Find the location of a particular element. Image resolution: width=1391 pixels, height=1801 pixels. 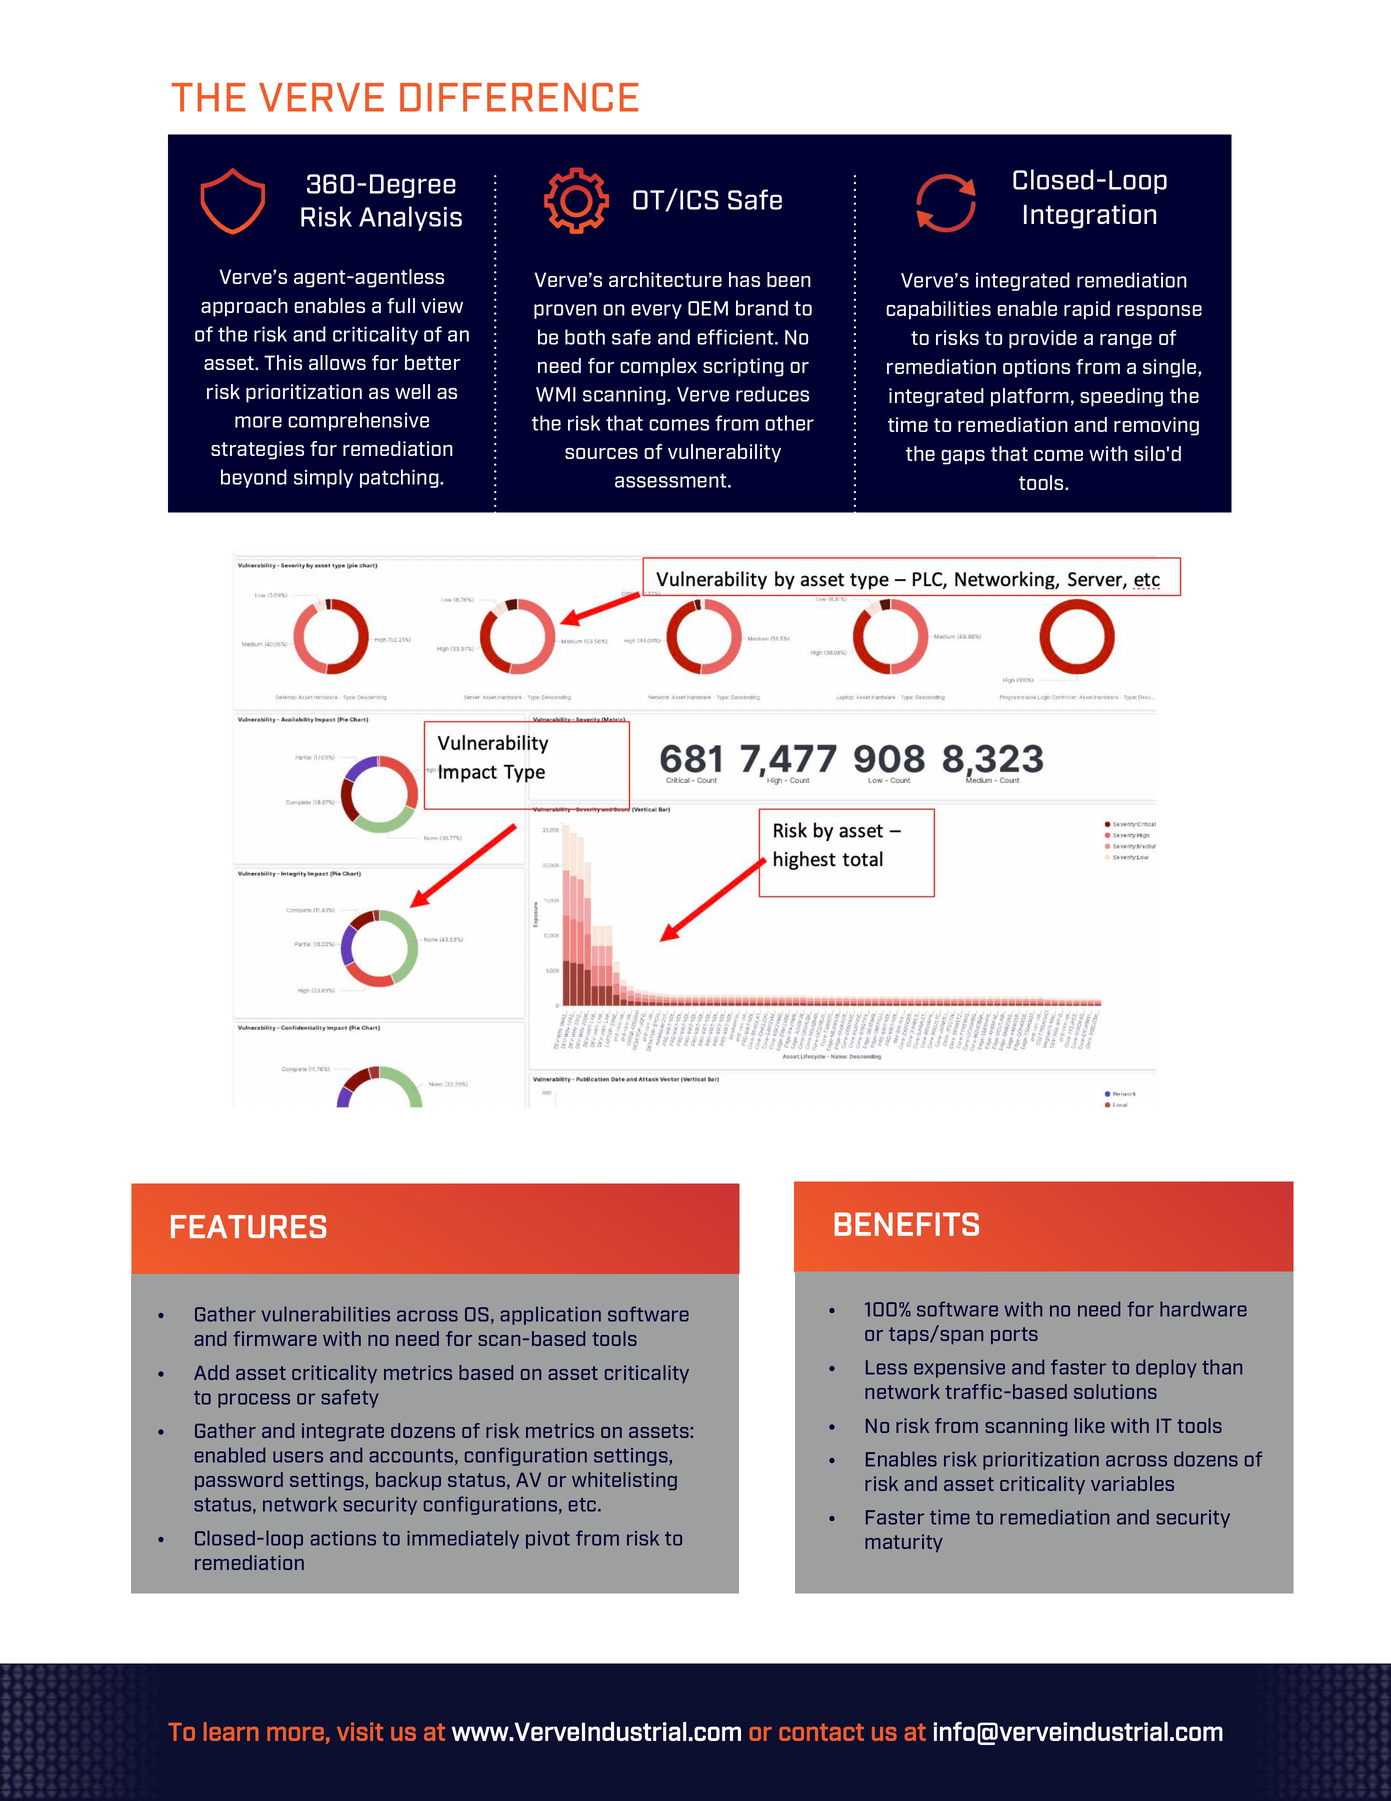

FEATURES is located at coordinates (248, 1226).
